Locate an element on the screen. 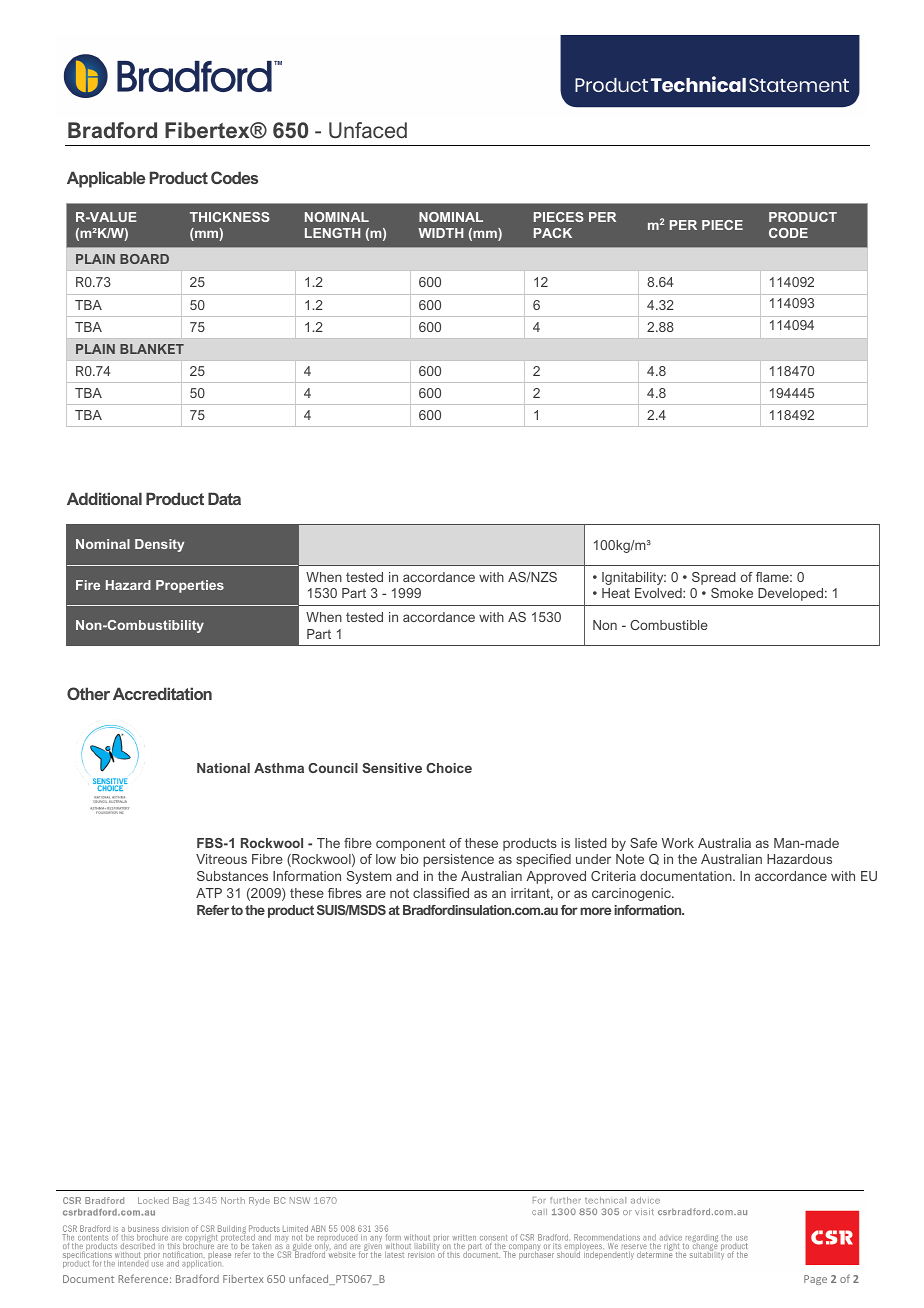 This screenshot has height=1308, width=924. Density is located at coordinates (159, 545).
